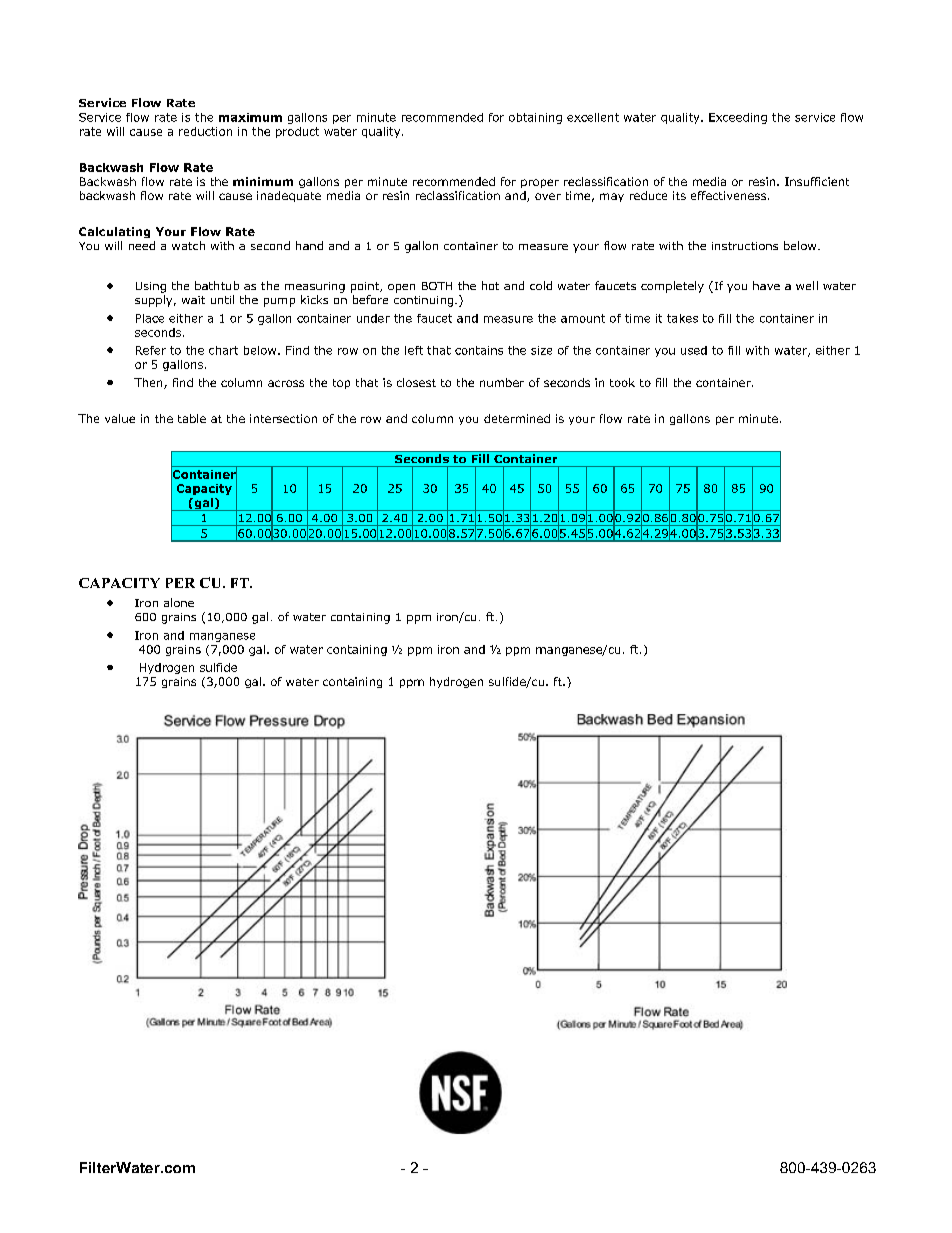 The width and height of the screenshot is (952, 1233). Describe the element at coordinates (479, 350) in the screenshot. I see `contains` at that location.
